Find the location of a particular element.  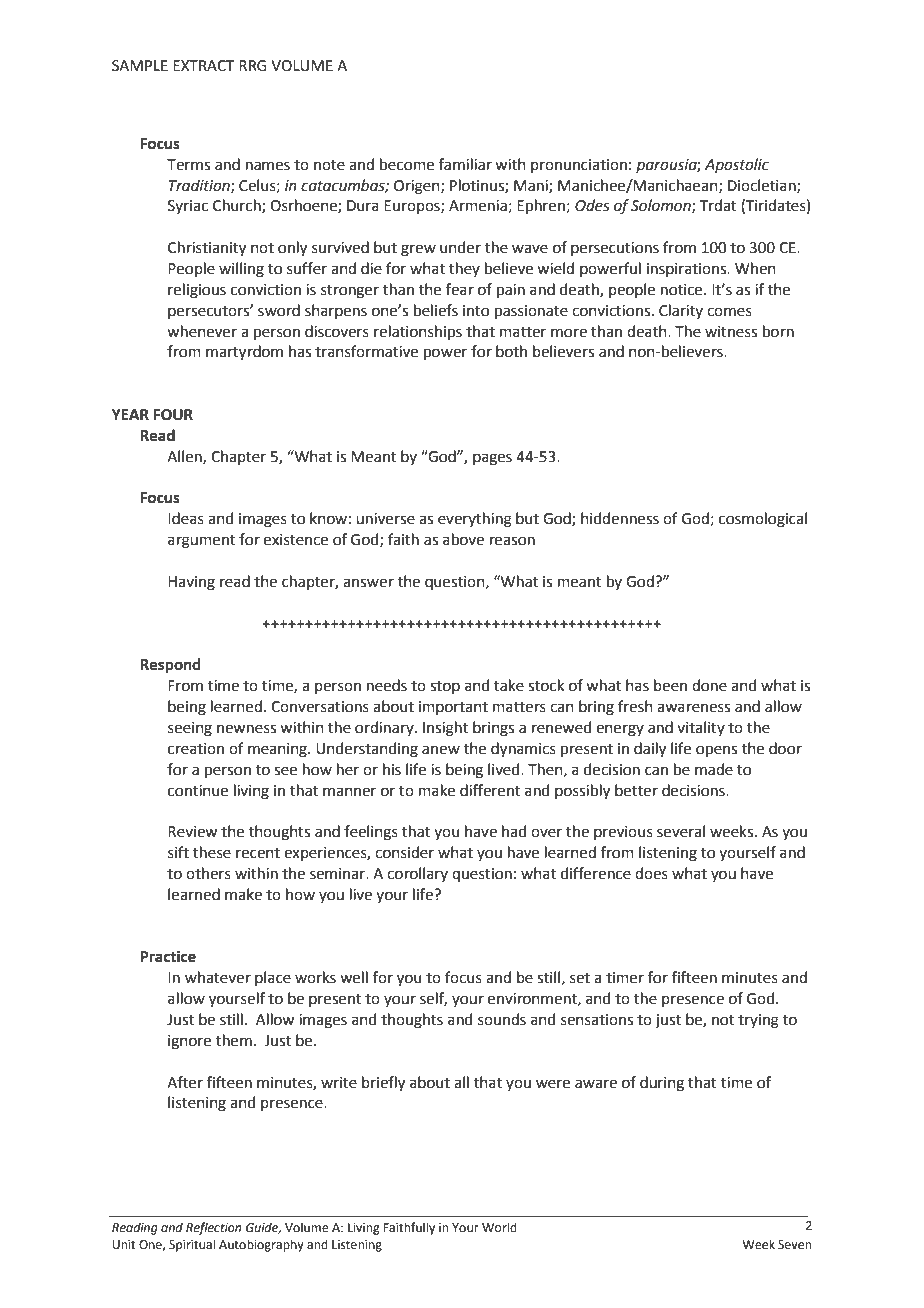

familiar is located at coordinates (465, 164).
